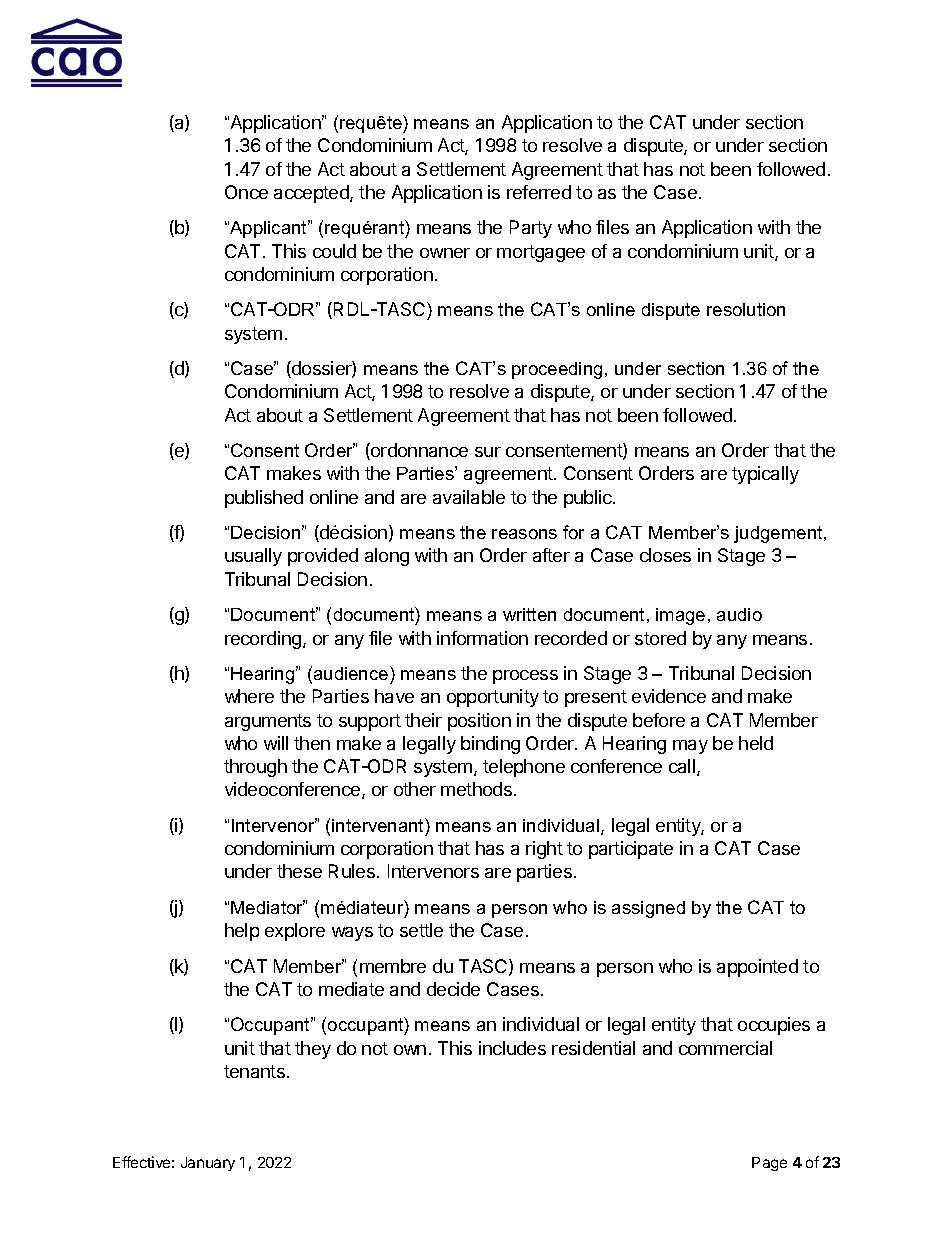  What do you see at coordinates (531, 229) in the screenshot?
I see `Party` at bounding box center [531, 229].
